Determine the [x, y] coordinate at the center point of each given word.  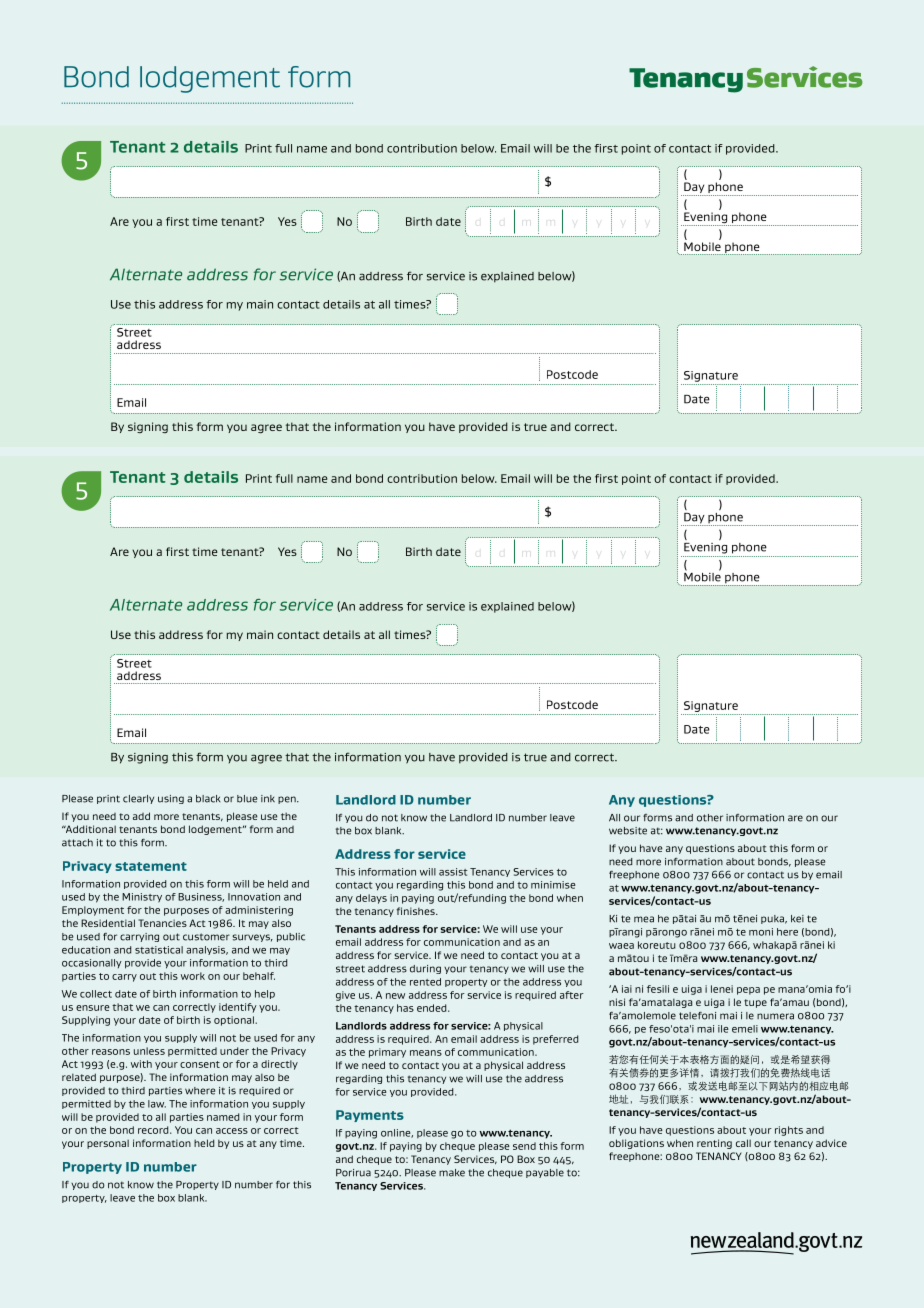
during [425, 969]
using [171, 799]
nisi [617, 1002]
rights [789, 1131]
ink [268, 799]
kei [797, 919]
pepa [748, 991]
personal [108, 1144]
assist [453, 872]
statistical [159, 950]
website [628, 831]
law [157, 1104]
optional [235, 1021]
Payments [370, 1116]
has [405, 1008]
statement [151, 866]
